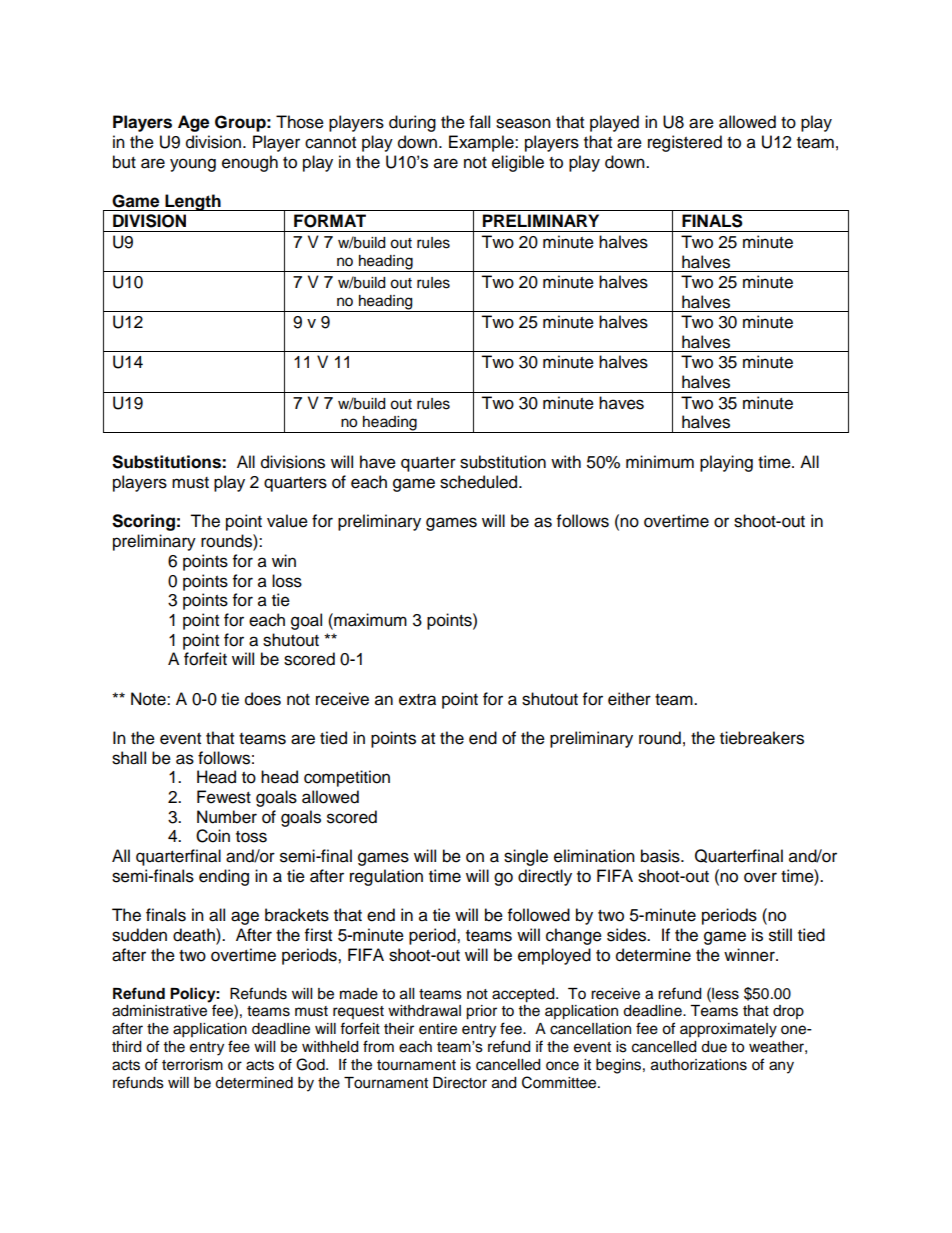  I want to click on terrorism, so click(192, 1065).
